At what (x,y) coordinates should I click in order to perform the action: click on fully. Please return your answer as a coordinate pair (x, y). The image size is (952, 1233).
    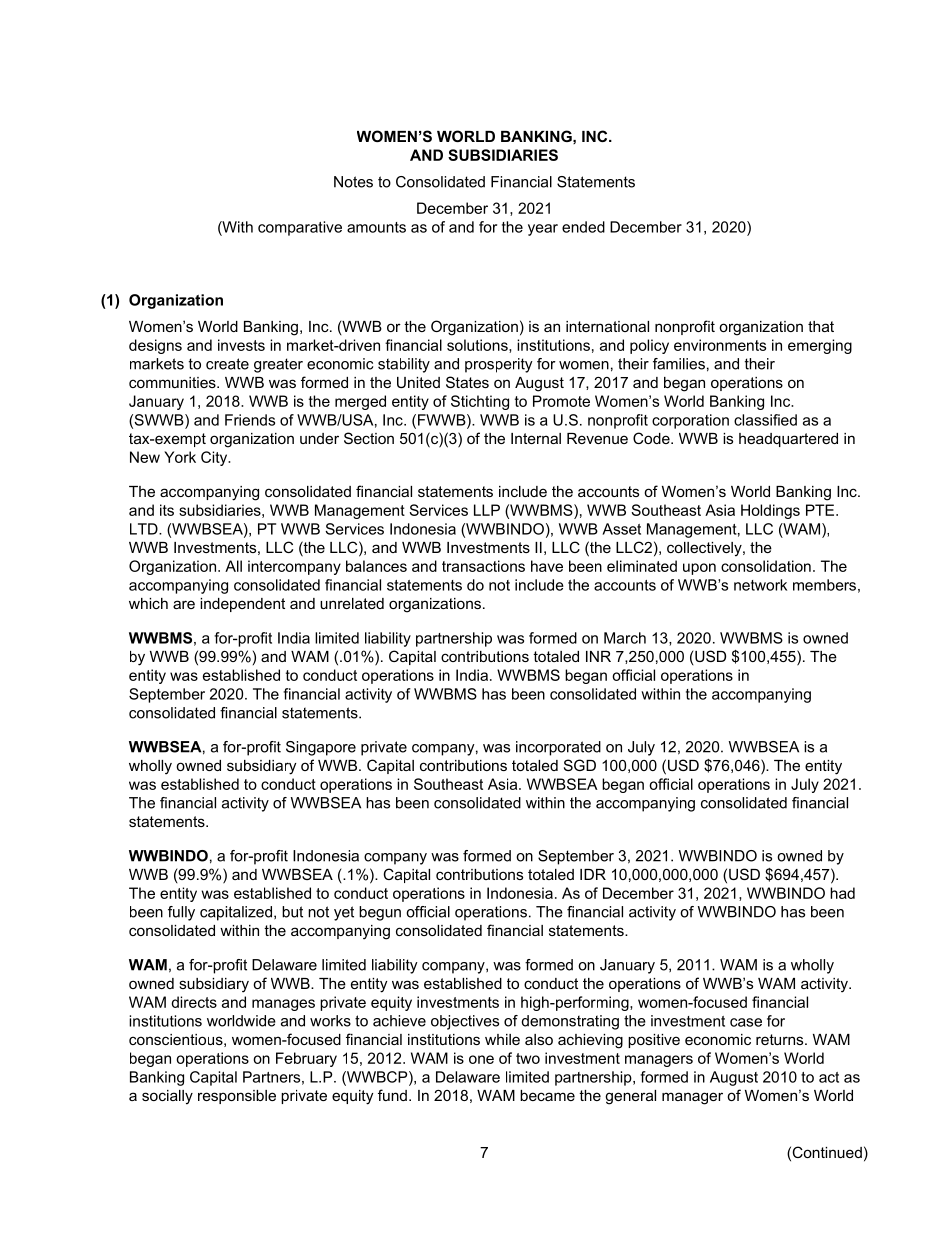
    Looking at the image, I should click on (181, 913).
